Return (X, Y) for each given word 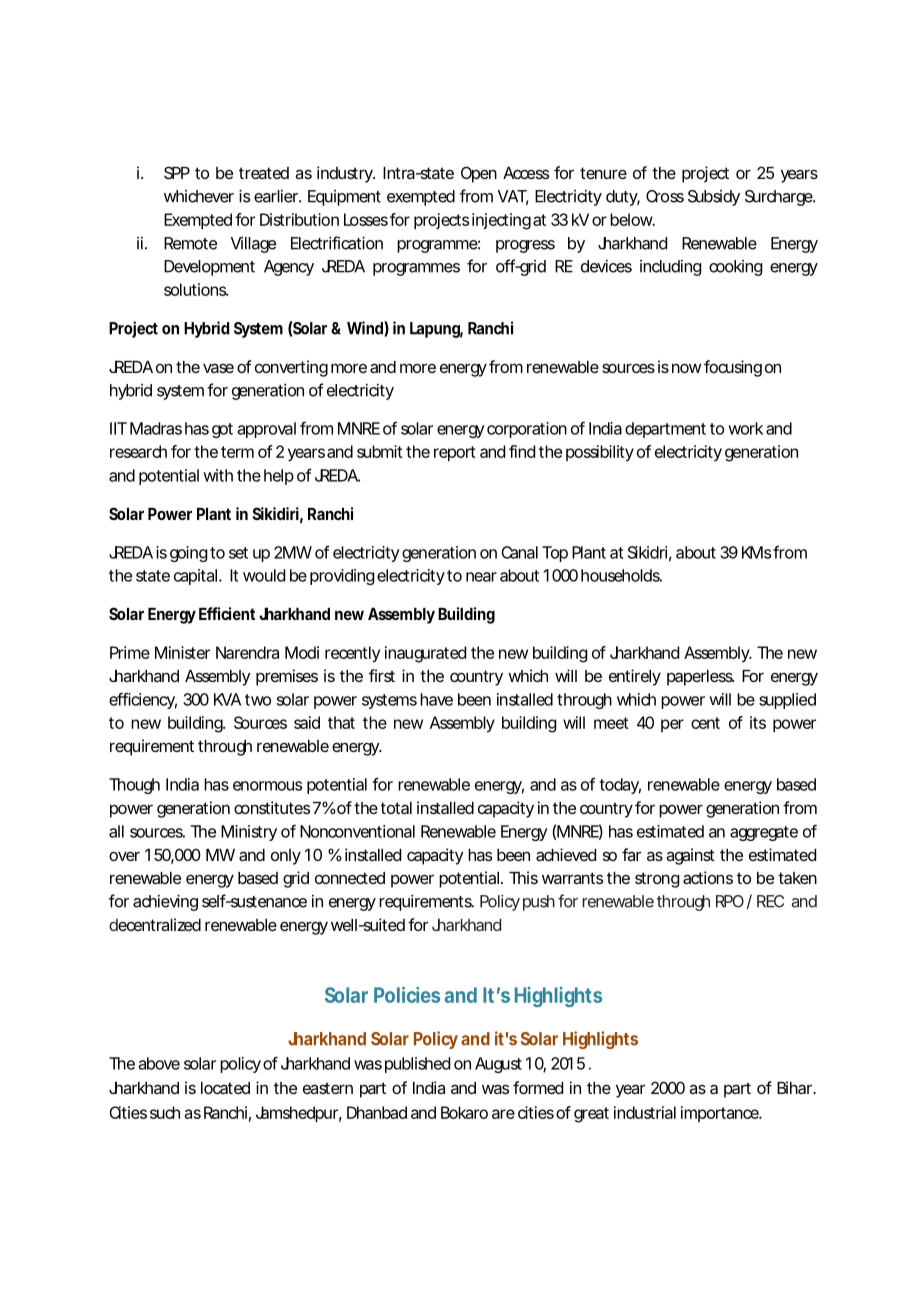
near (481, 577)
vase (218, 368)
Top (555, 554)
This (523, 877)
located (225, 1088)
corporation (527, 430)
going (189, 554)
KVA (227, 699)
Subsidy (714, 198)
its (758, 722)
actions (708, 877)
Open (479, 174)
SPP (177, 172)
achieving (165, 902)
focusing (733, 368)
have (436, 699)
